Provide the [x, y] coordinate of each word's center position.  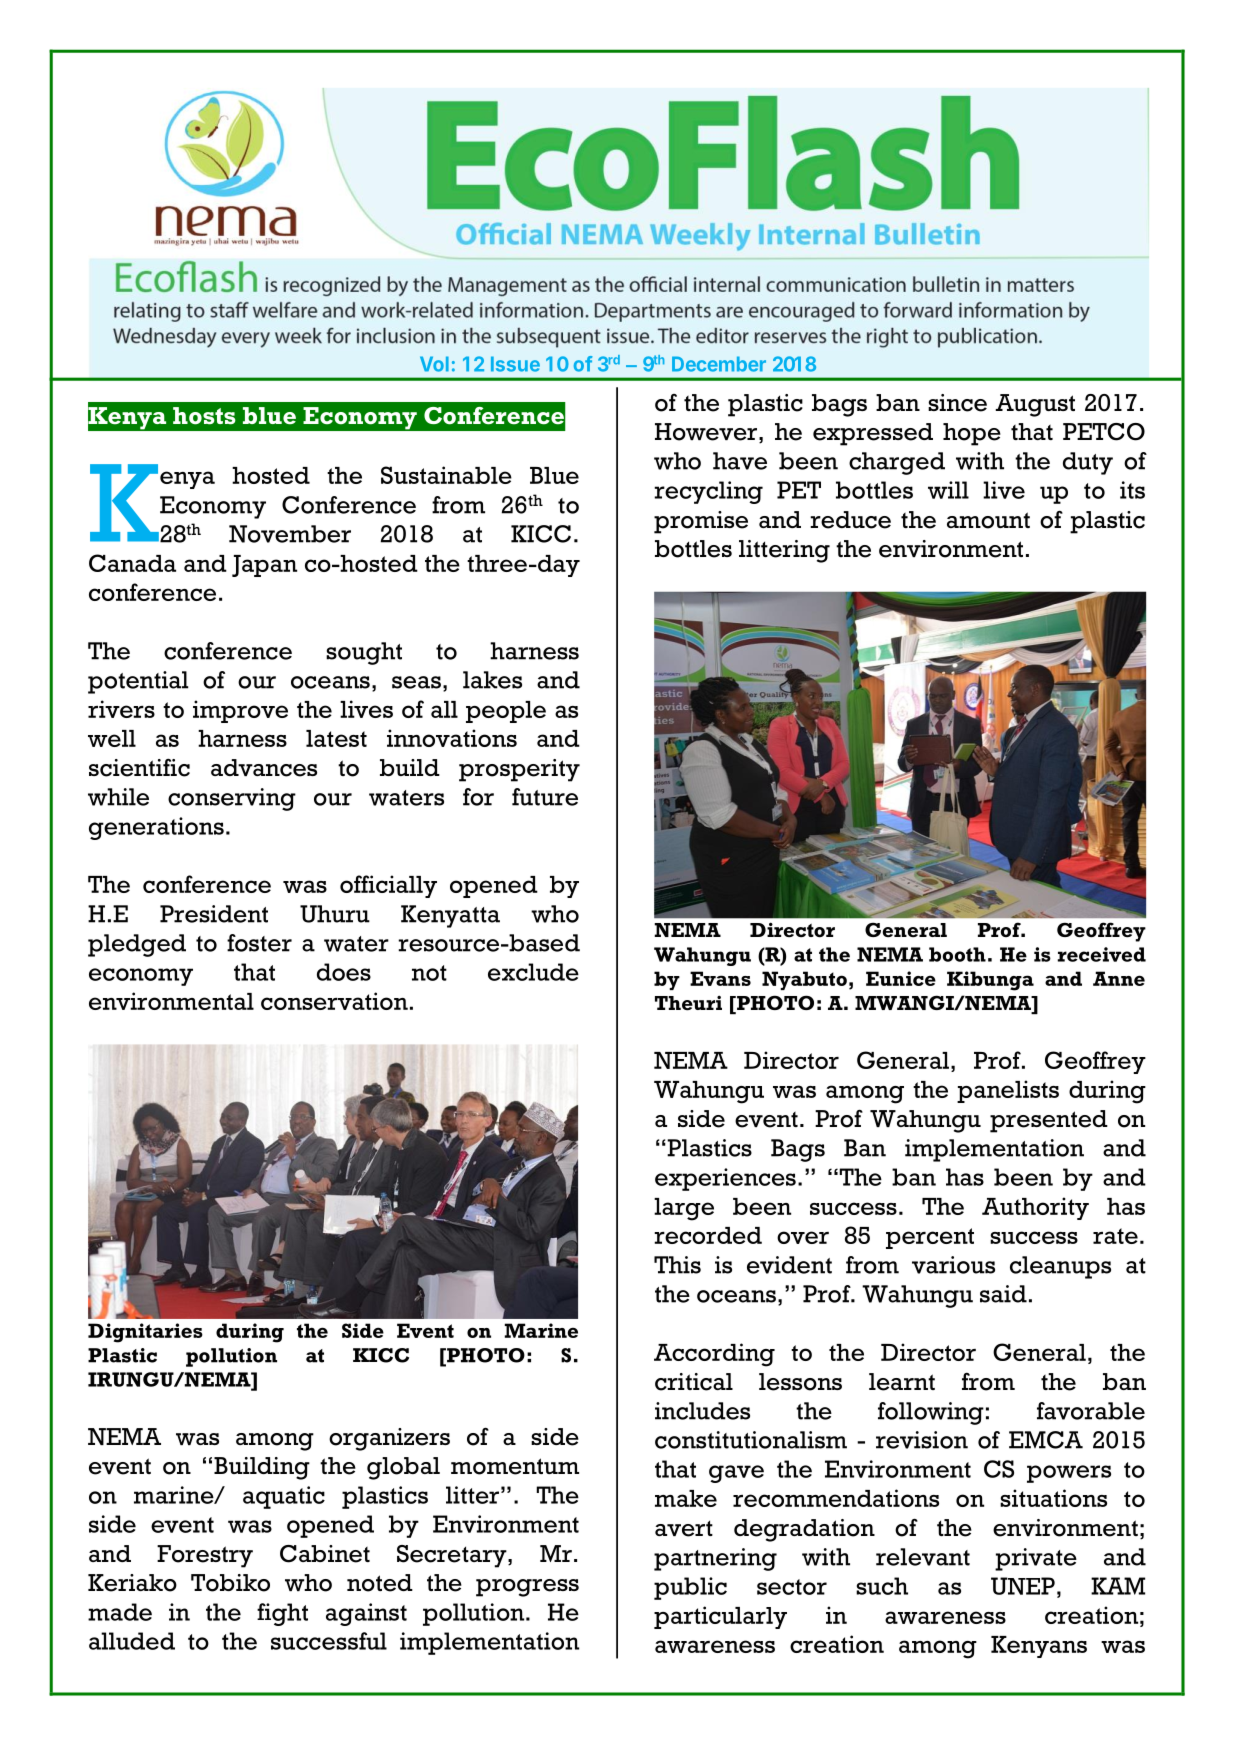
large [684, 1209]
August [1035, 405]
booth [957, 954]
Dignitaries [145, 1333]
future [545, 797]
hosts [204, 416]
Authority [1035, 1208]
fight [282, 1614]
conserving [232, 799]
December [719, 364]
